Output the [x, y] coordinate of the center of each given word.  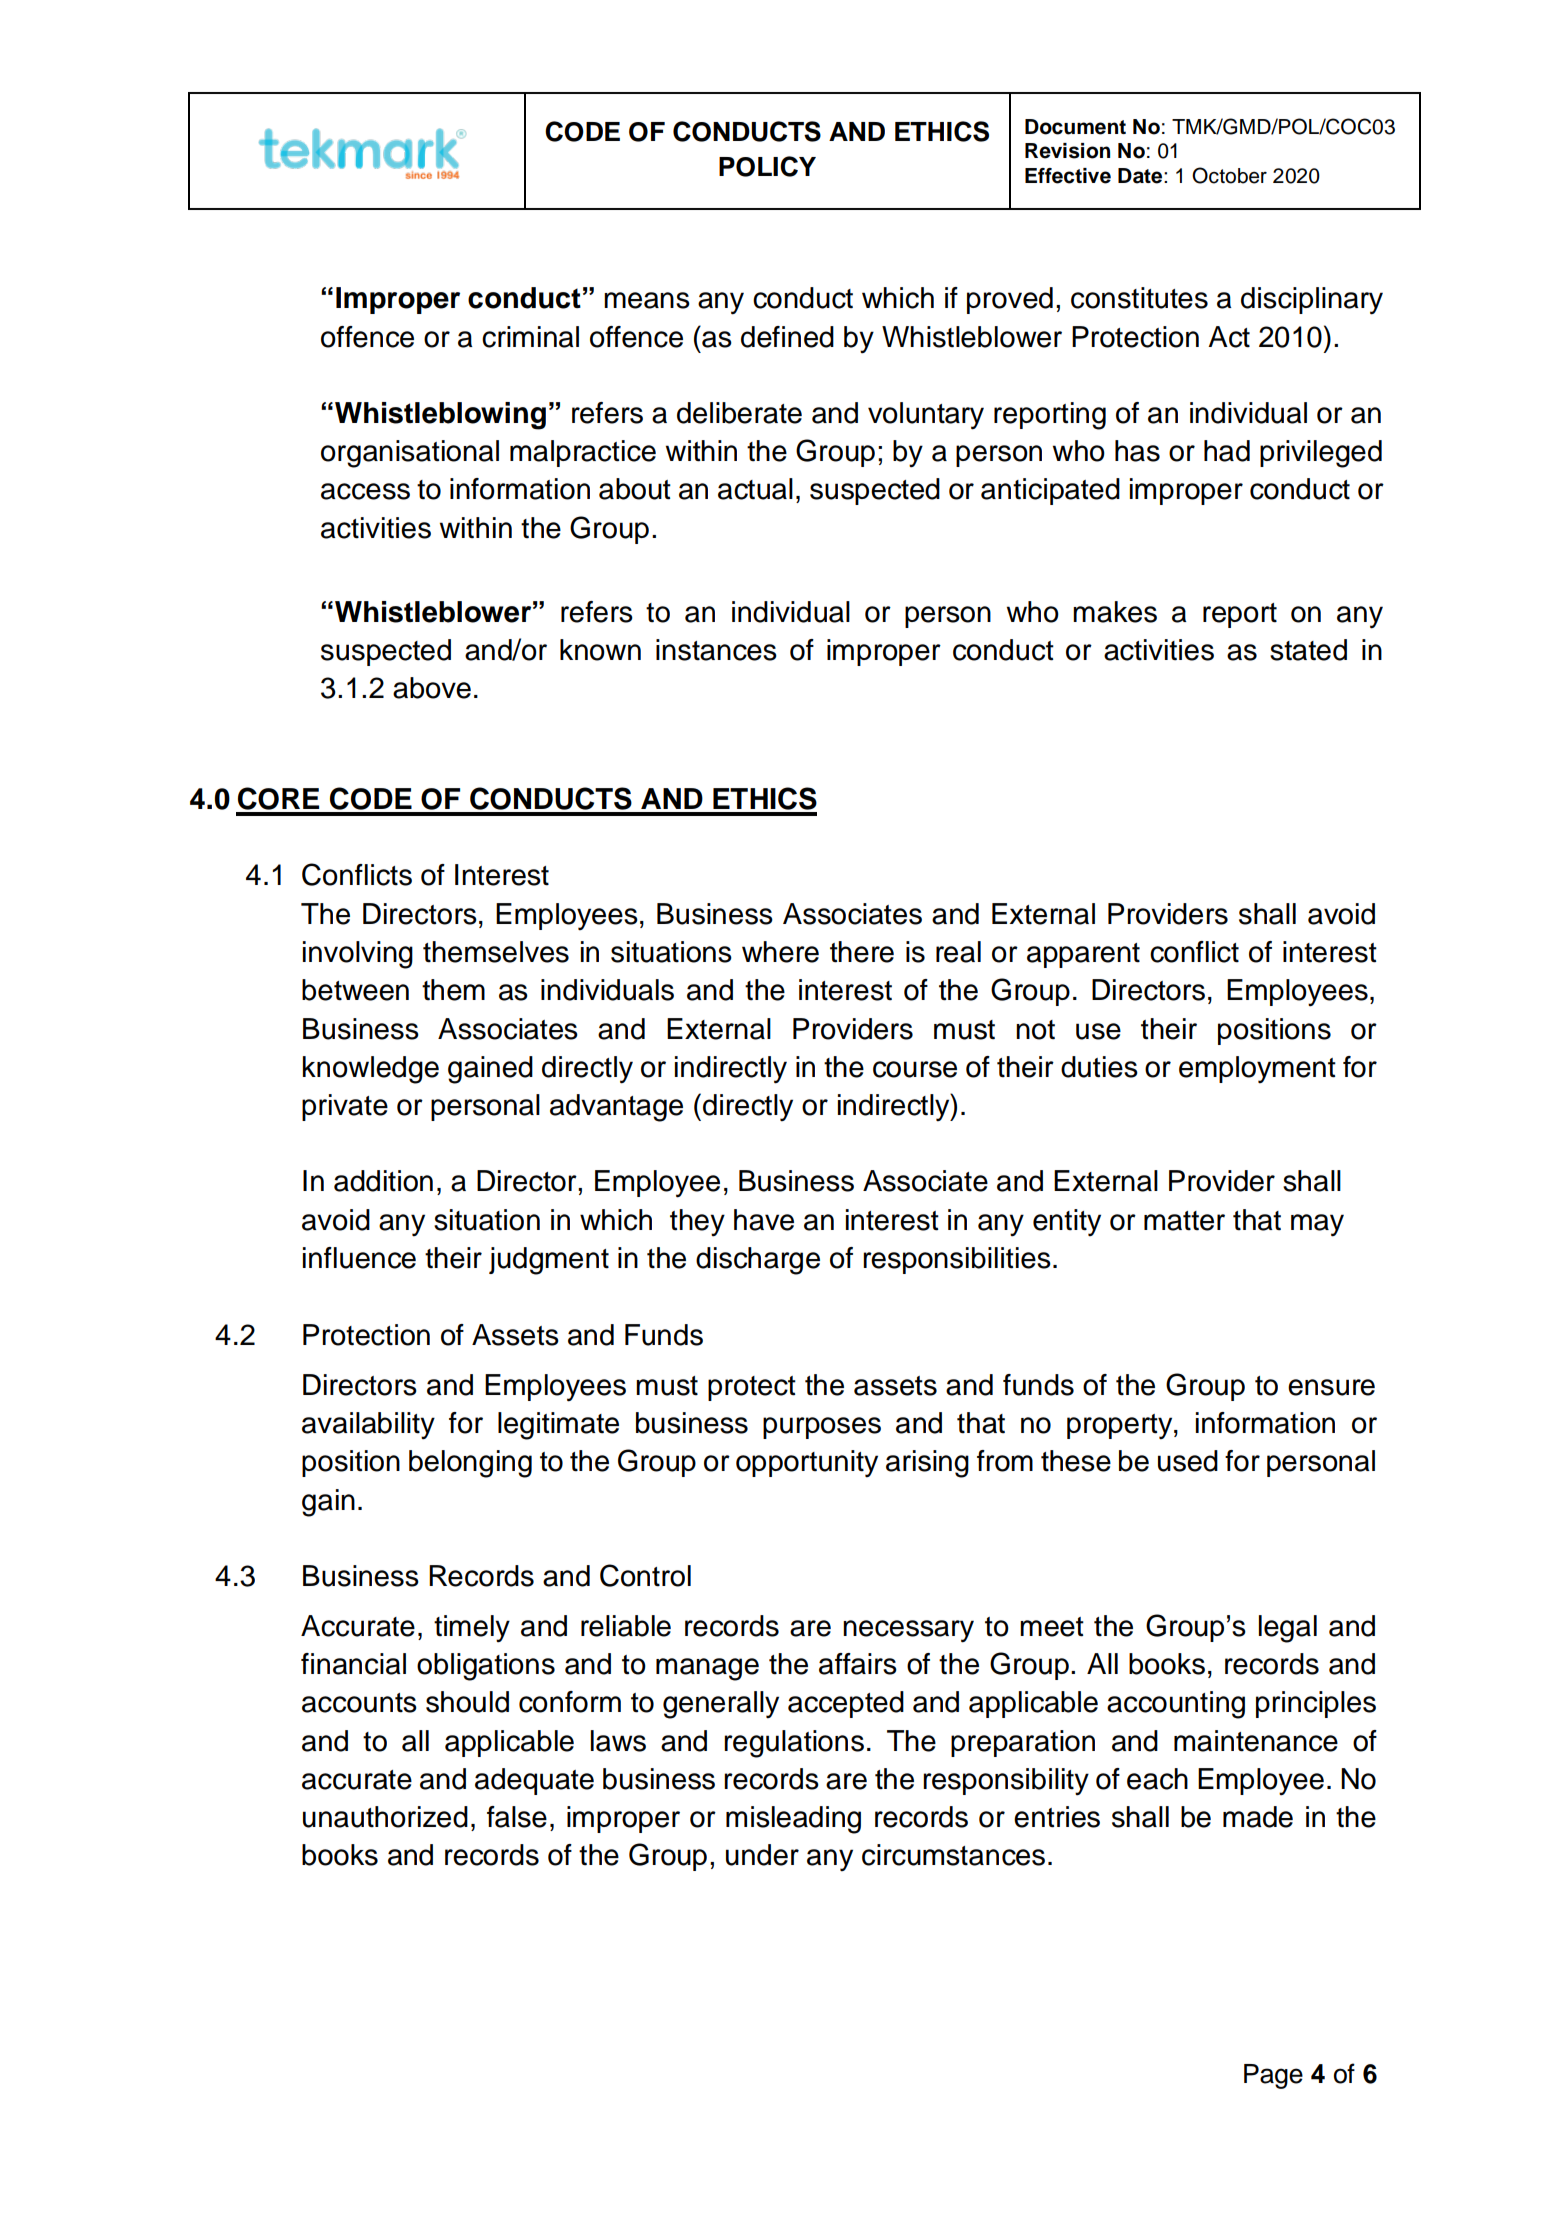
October [1229, 175]
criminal [530, 337]
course [915, 1069]
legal [1288, 1629]
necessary [908, 1631]
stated [1308, 650]
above [432, 688]
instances [716, 650]
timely [472, 1629]
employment [1257, 1069]
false [517, 1817]
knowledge [371, 1070]
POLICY [767, 166]
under [762, 1855]
